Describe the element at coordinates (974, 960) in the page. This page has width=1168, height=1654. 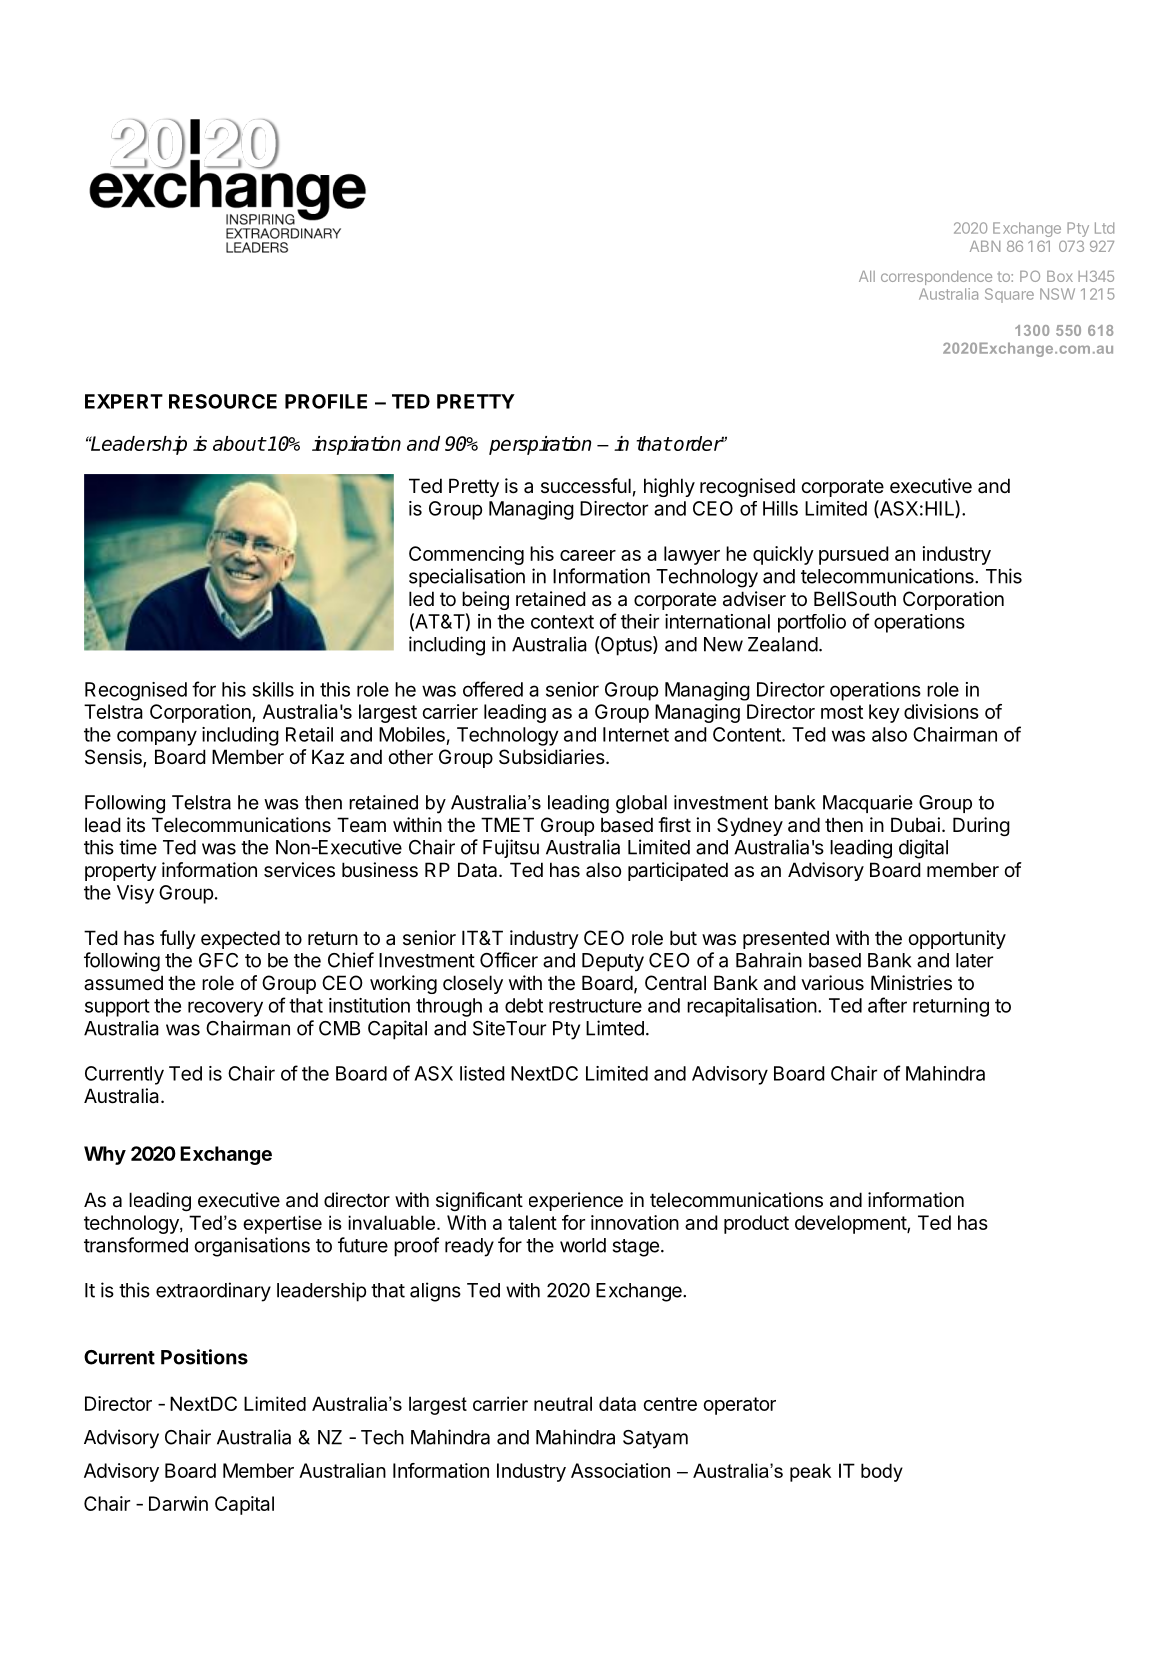
I see `later` at that location.
